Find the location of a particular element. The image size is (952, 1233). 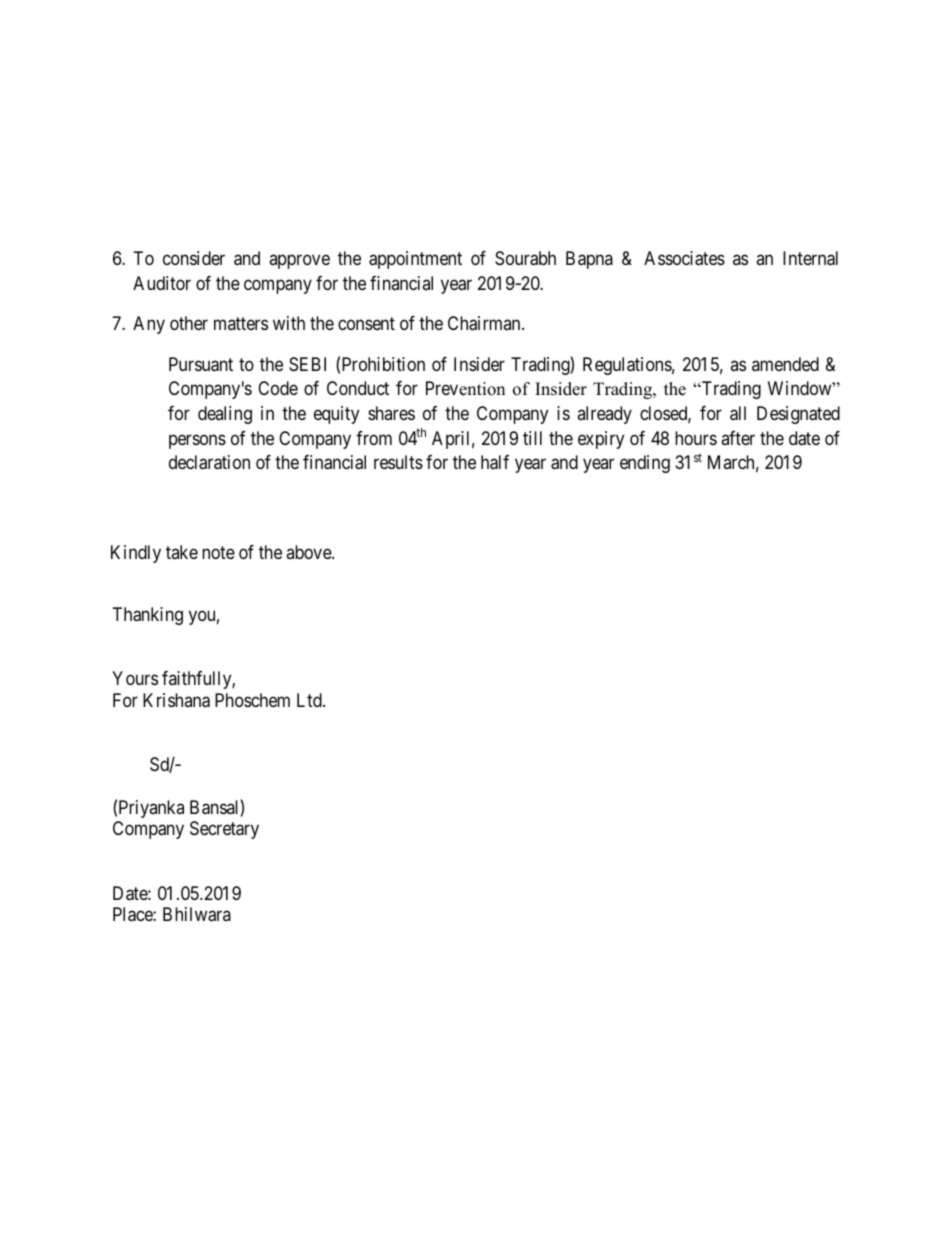

Secretary is located at coordinates (224, 830).
